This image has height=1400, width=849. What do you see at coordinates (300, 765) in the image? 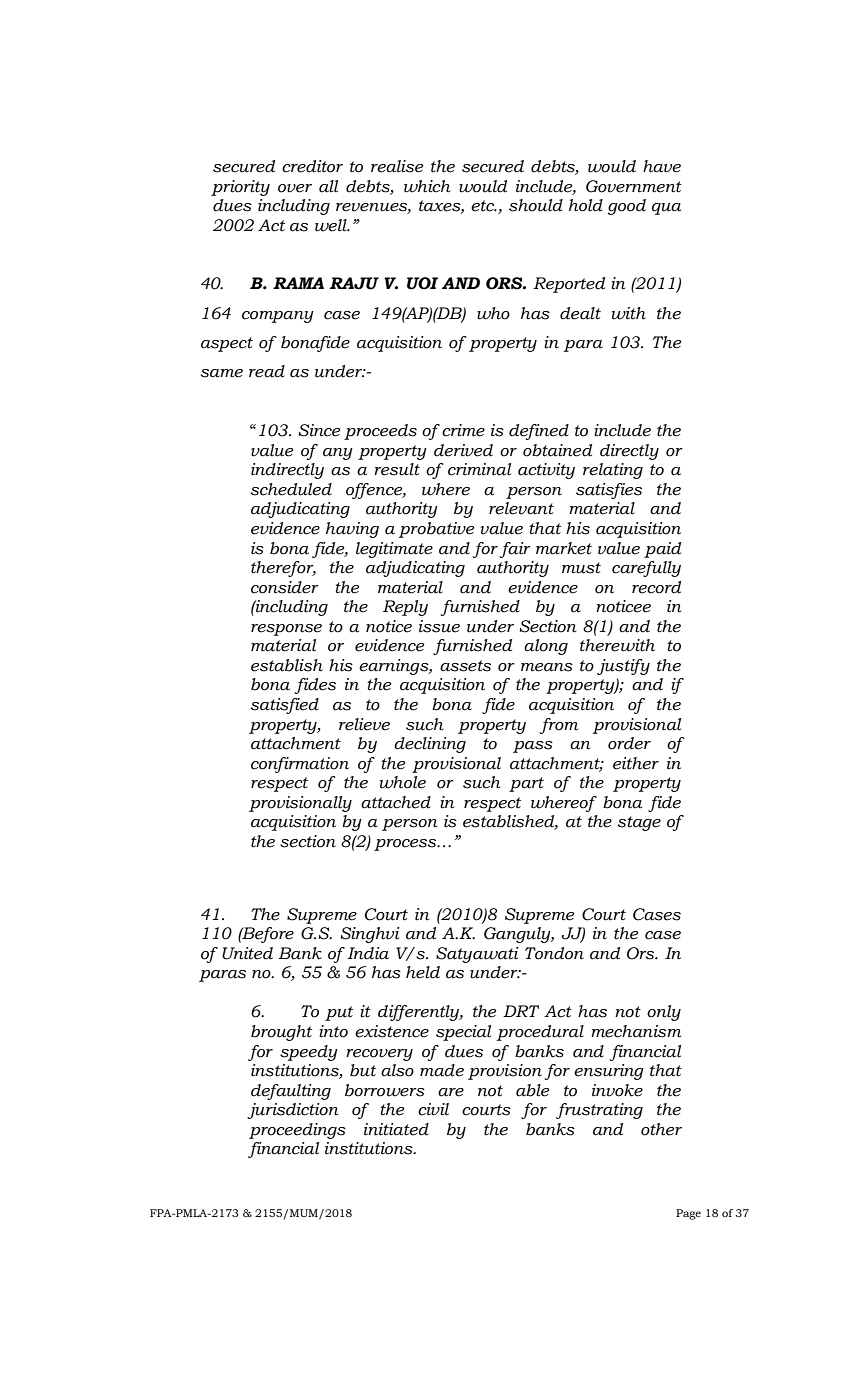
I see `confirmation` at bounding box center [300, 765].
